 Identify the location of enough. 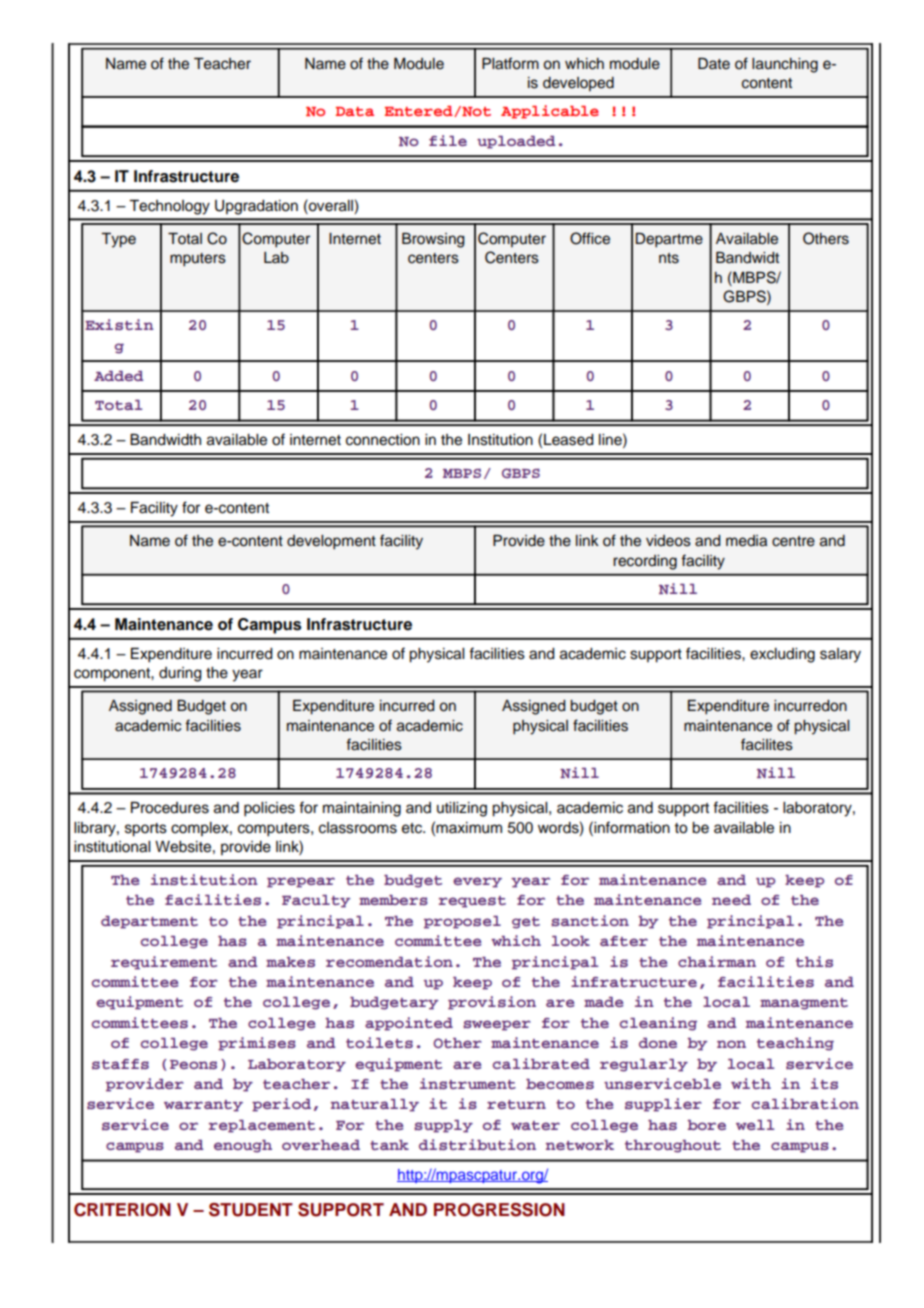
(243, 1146).
